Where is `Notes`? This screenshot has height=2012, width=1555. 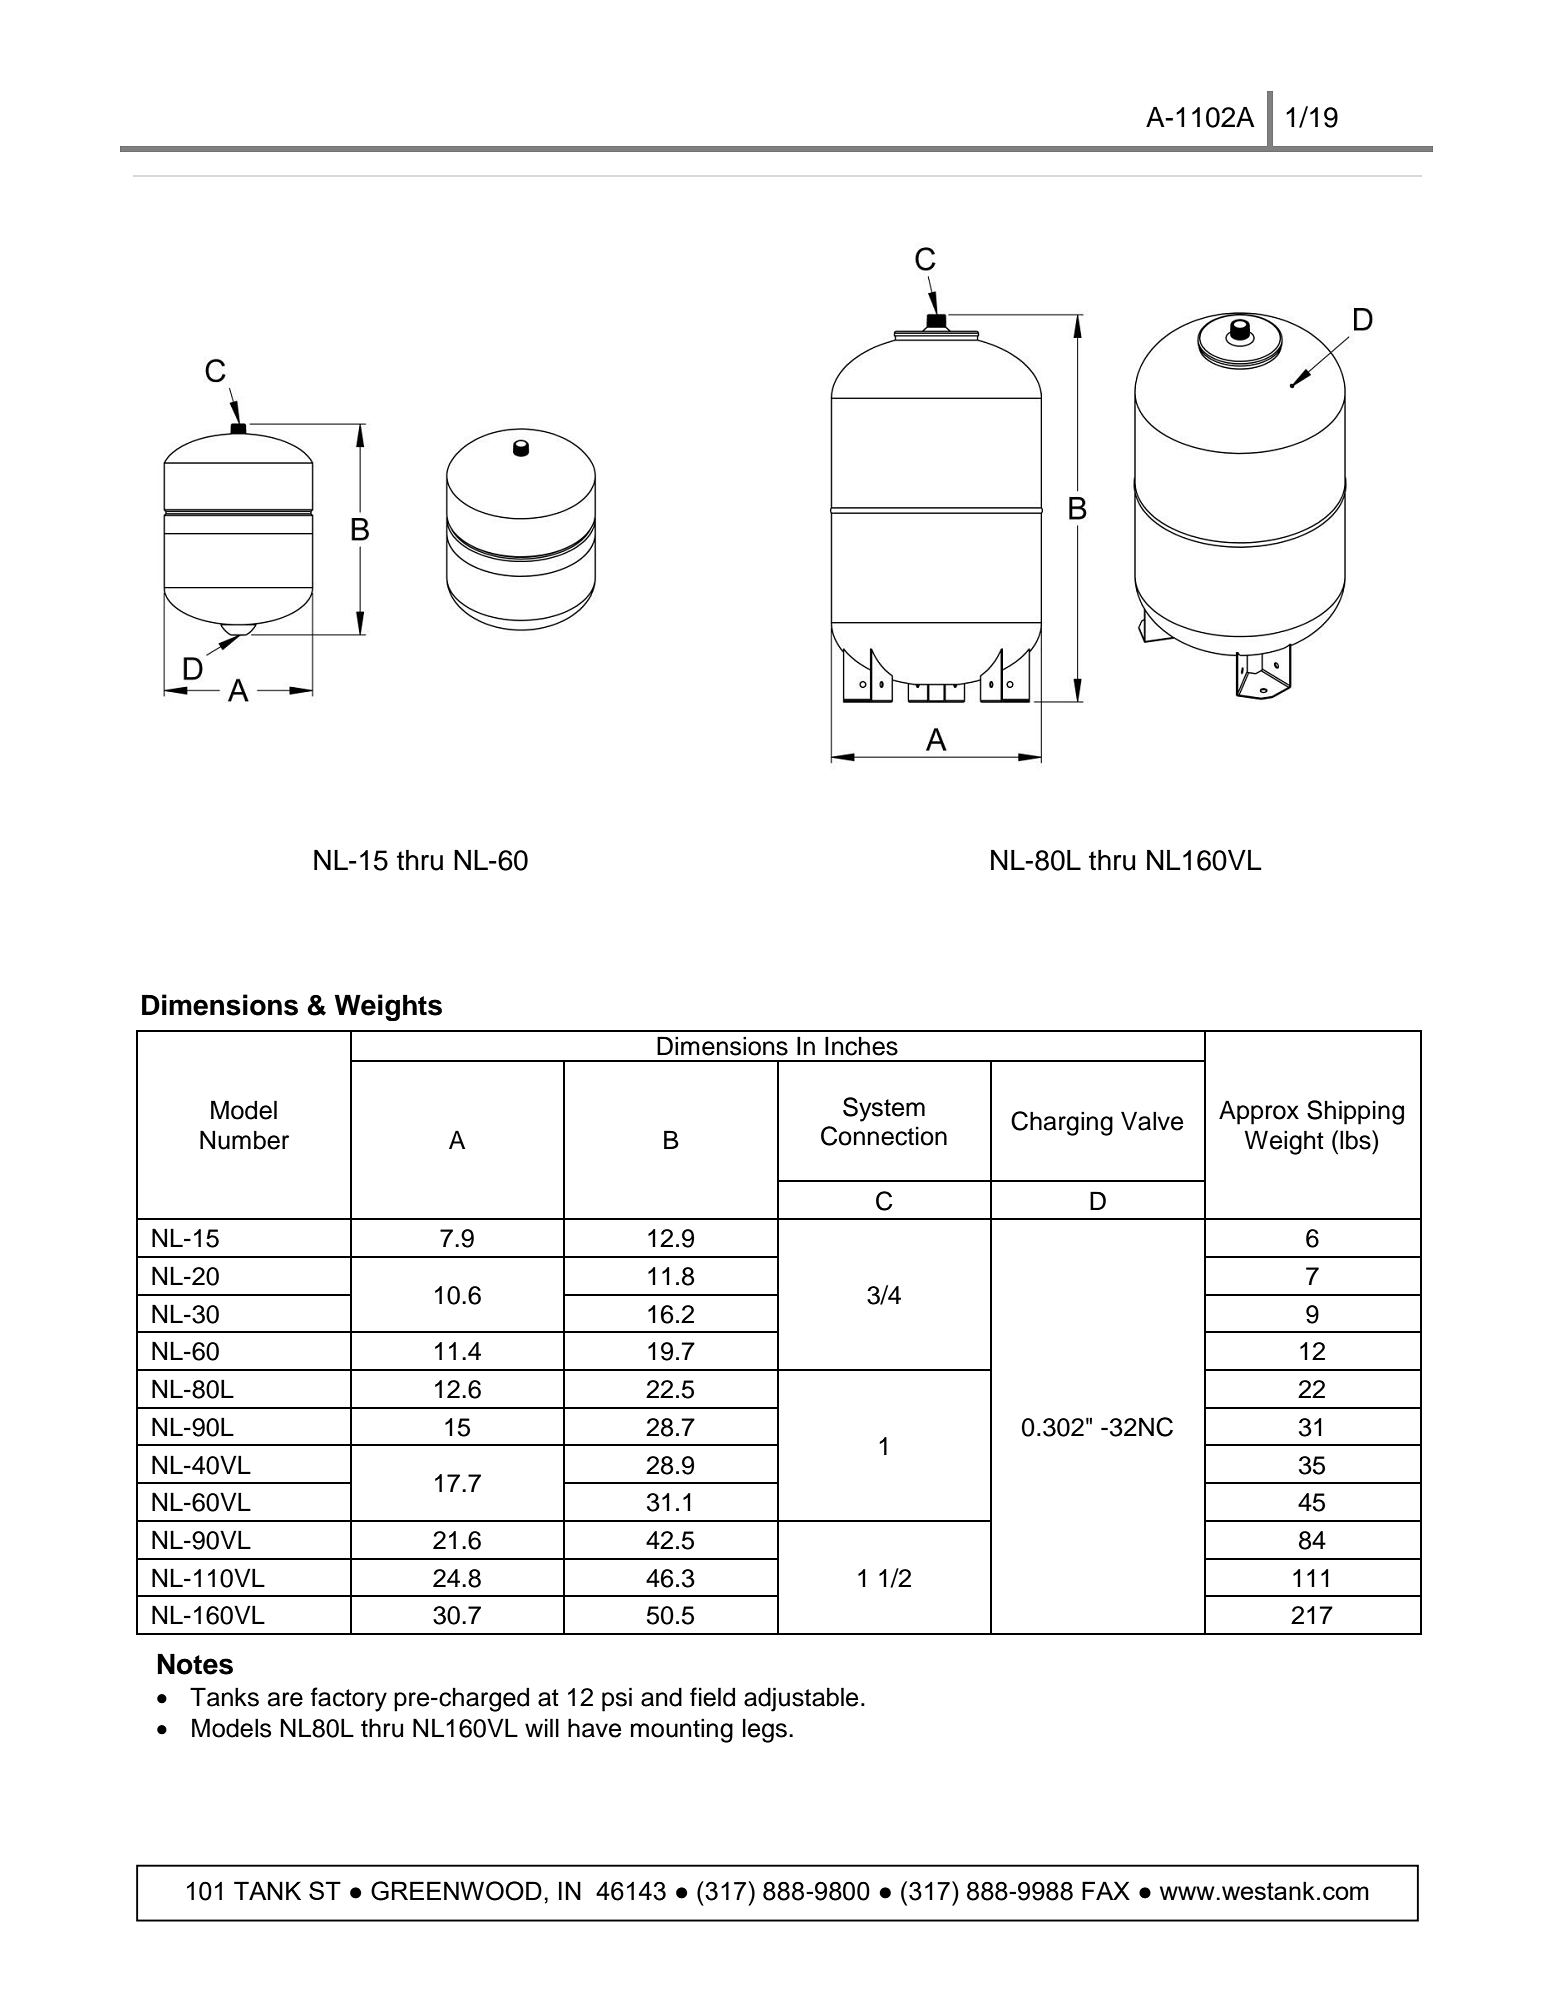
Notes is located at coordinates (195, 1664).
